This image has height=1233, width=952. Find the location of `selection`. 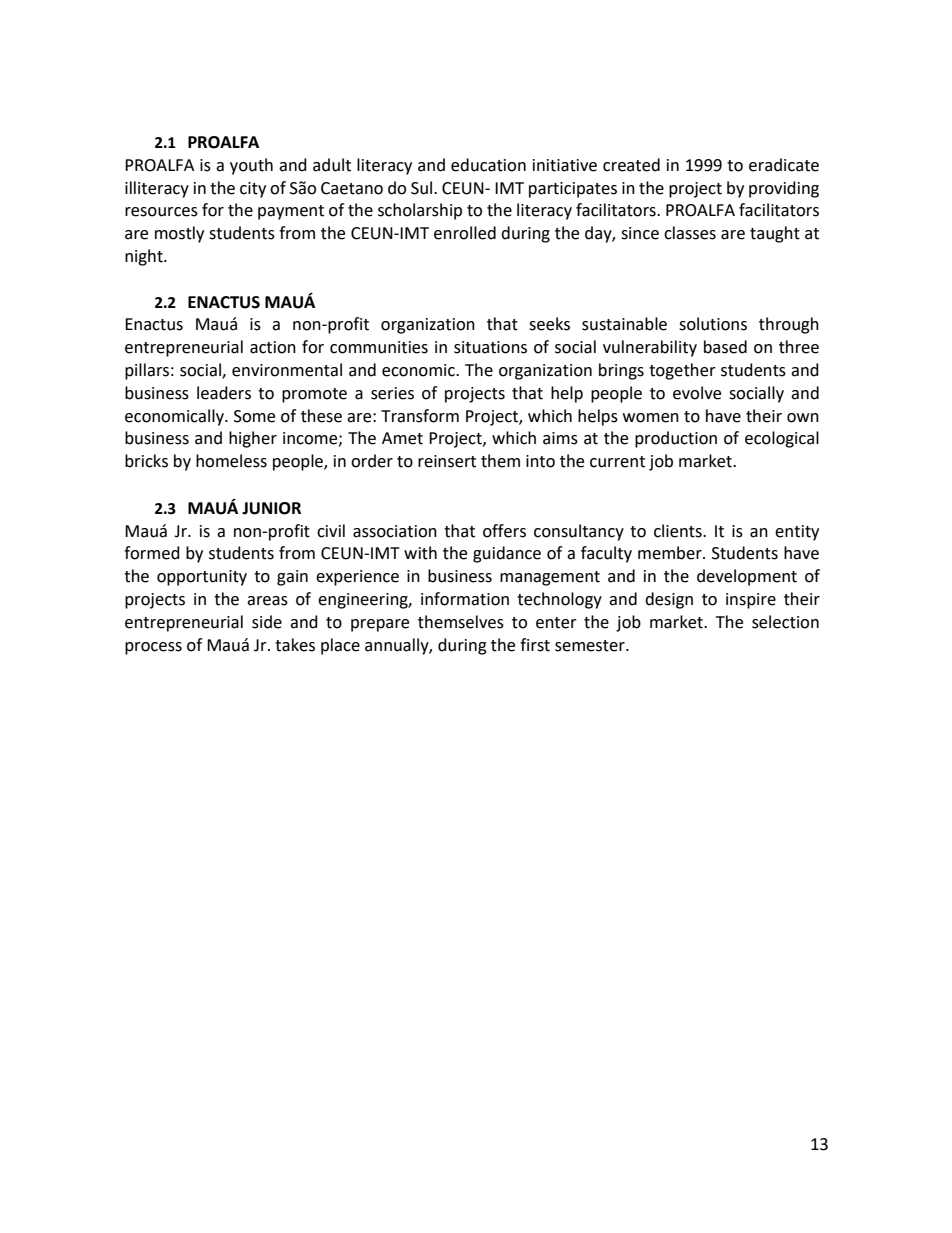

selection is located at coordinates (785, 622).
